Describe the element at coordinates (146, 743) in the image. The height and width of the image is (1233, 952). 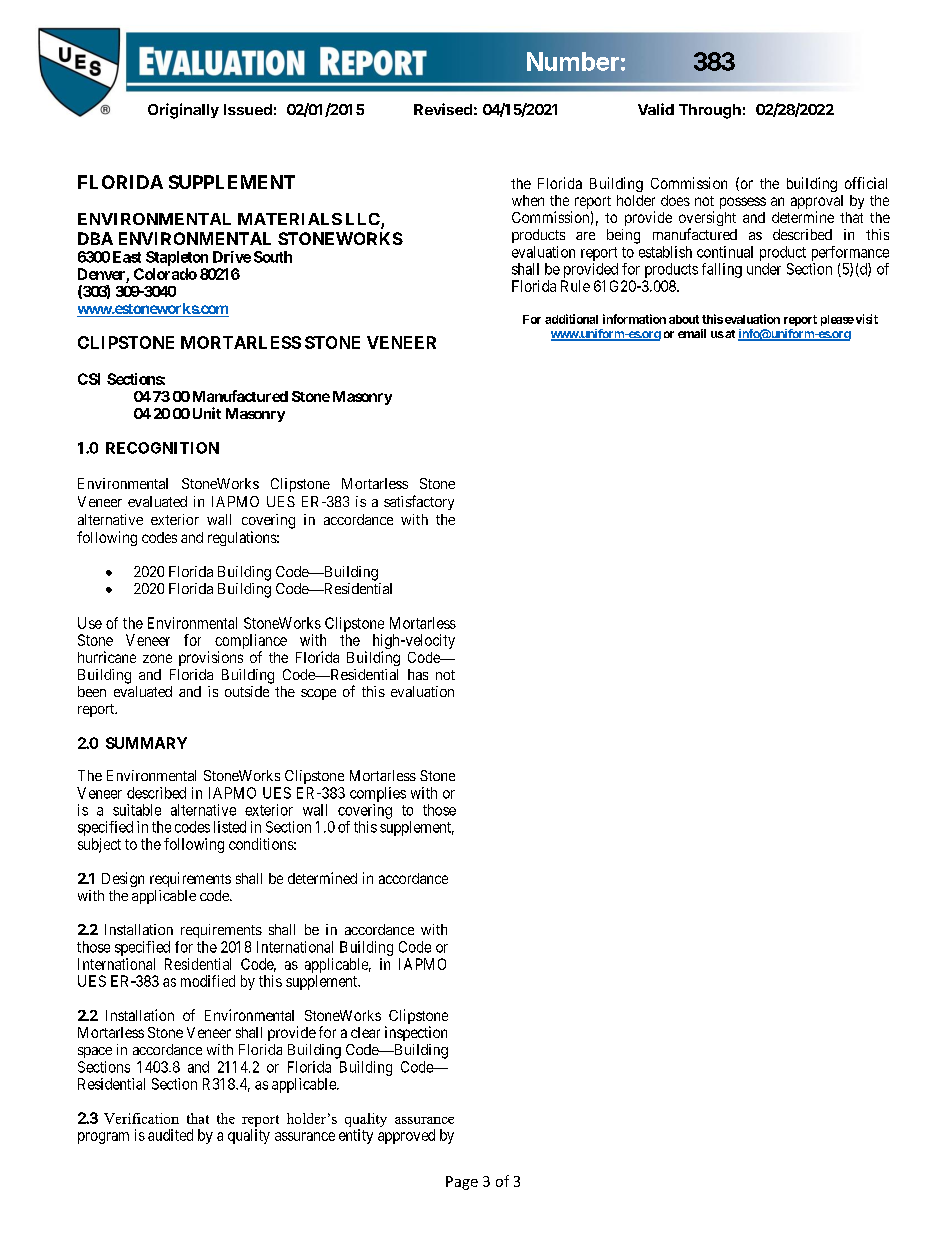
I see `SUMMARY` at that location.
